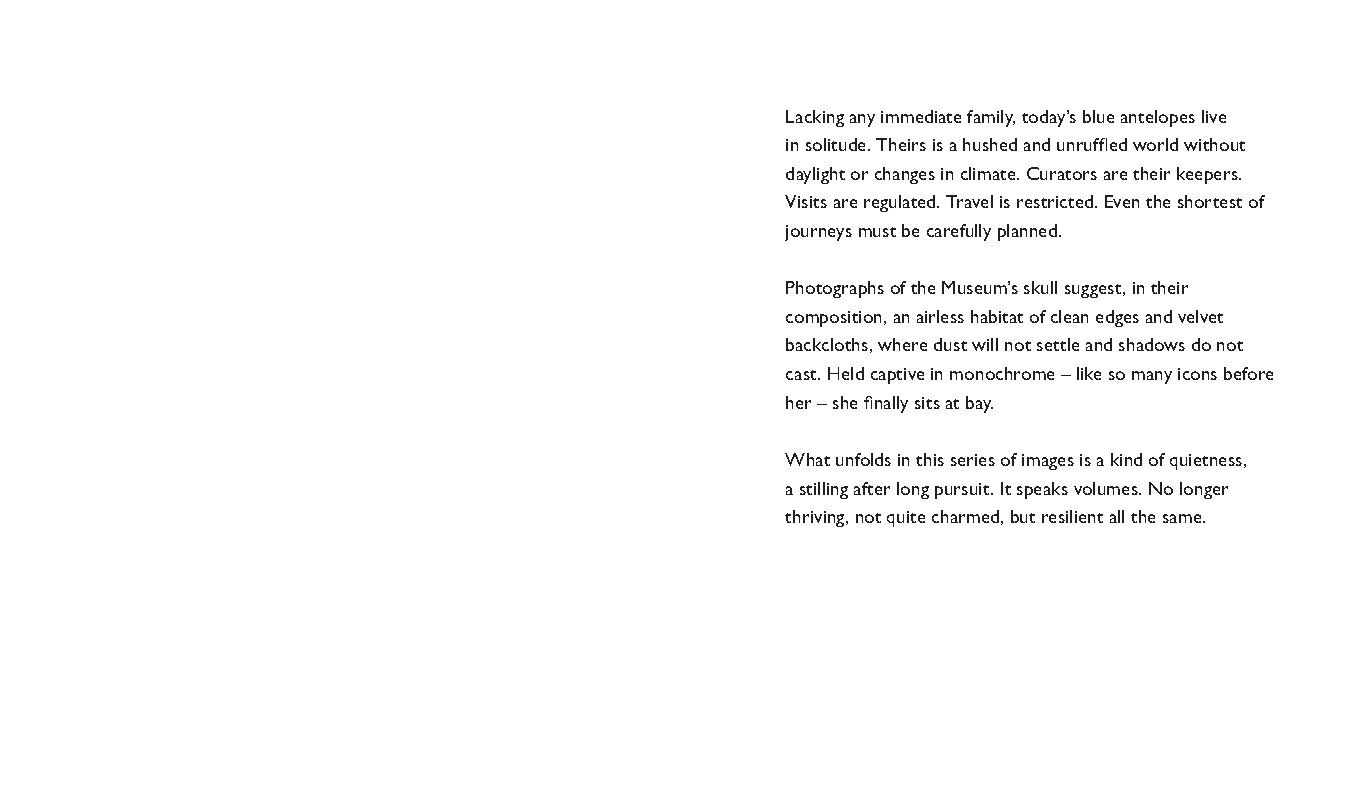 The height and width of the screenshot is (811, 1352). What do you see at coordinates (991, 118) in the screenshot?
I see `family` at bounding box center [991, 118].
